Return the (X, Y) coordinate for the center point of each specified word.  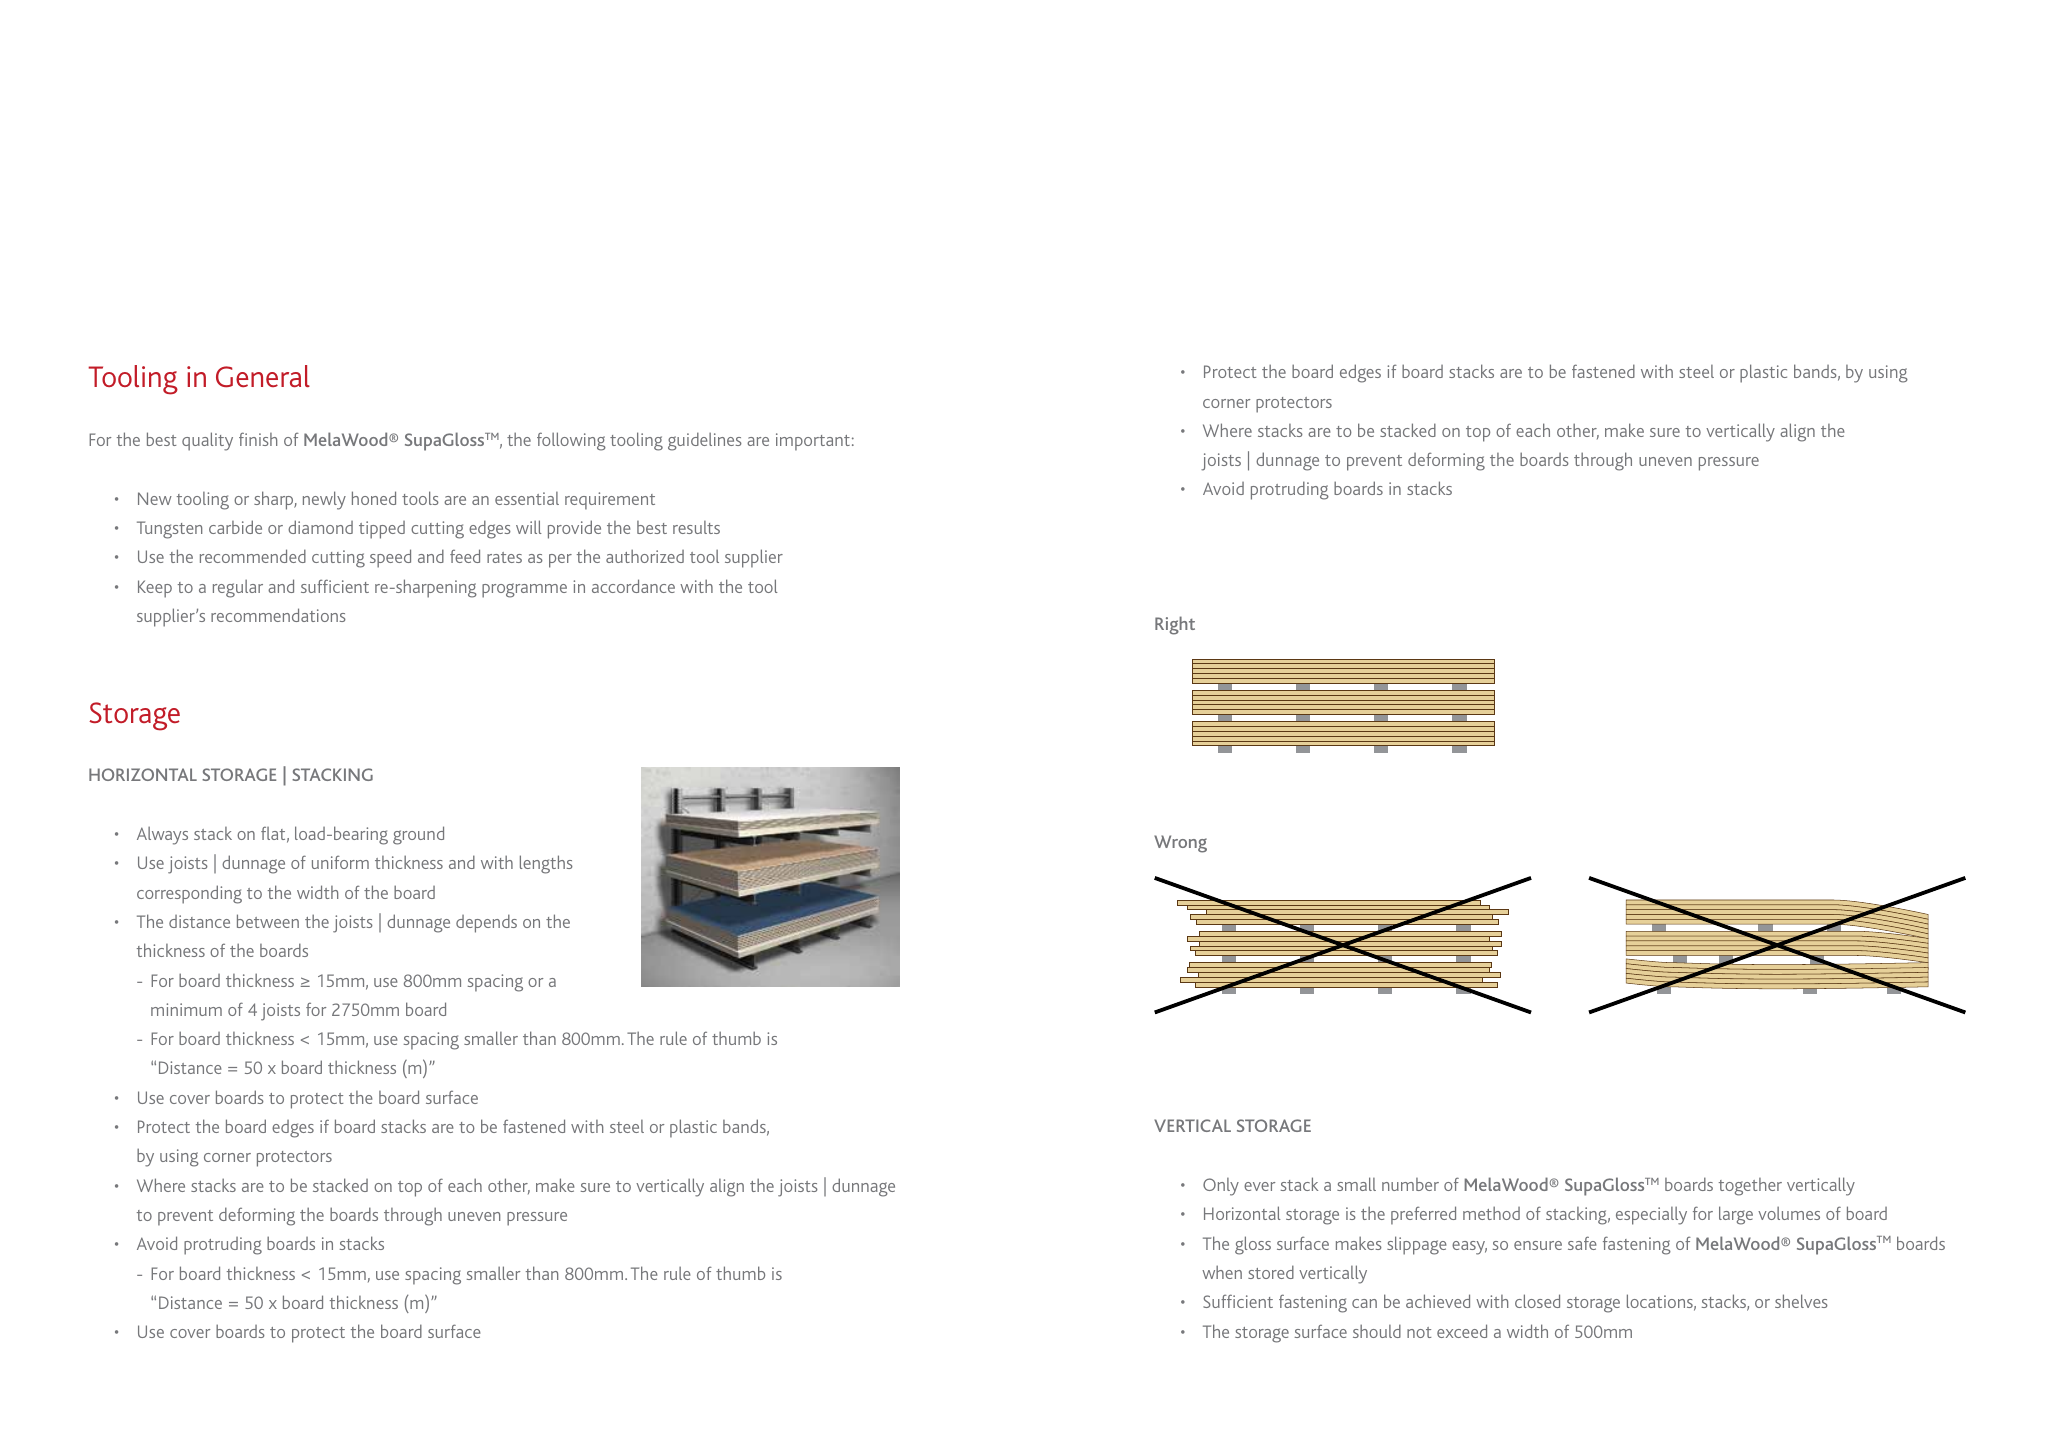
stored (1271, 1272)
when (1222, 1272)
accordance (633, 586)
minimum (186, 1009)
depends (486, 923)
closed (1537, 1301)
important (813, 442)
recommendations (278, 615)
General (263, 376)
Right (1175, 625)
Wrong (1180, 844)
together (1750, 1187)
